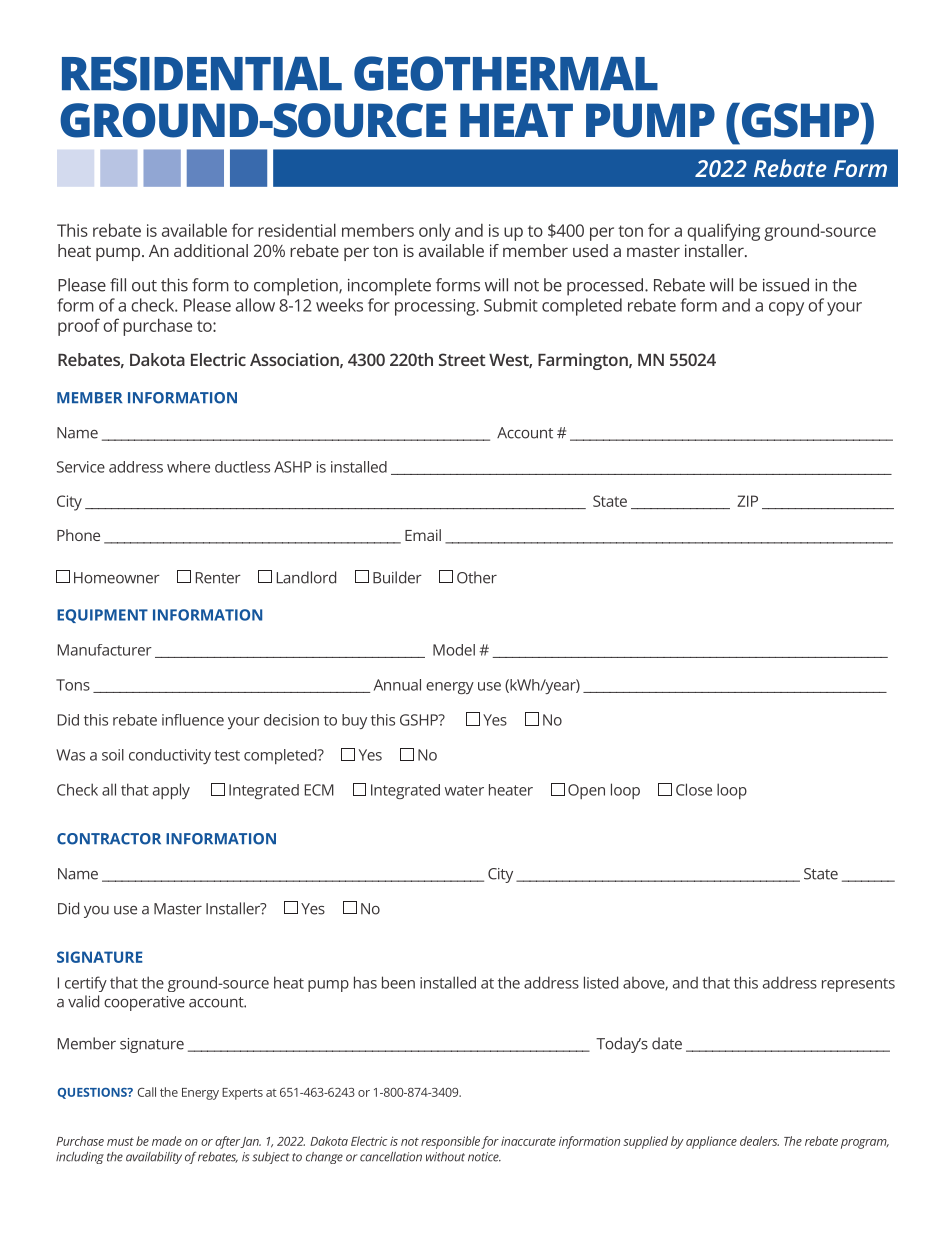  Describe the element at coordinates (858, 985) in the image. I see `represents` at that location.
